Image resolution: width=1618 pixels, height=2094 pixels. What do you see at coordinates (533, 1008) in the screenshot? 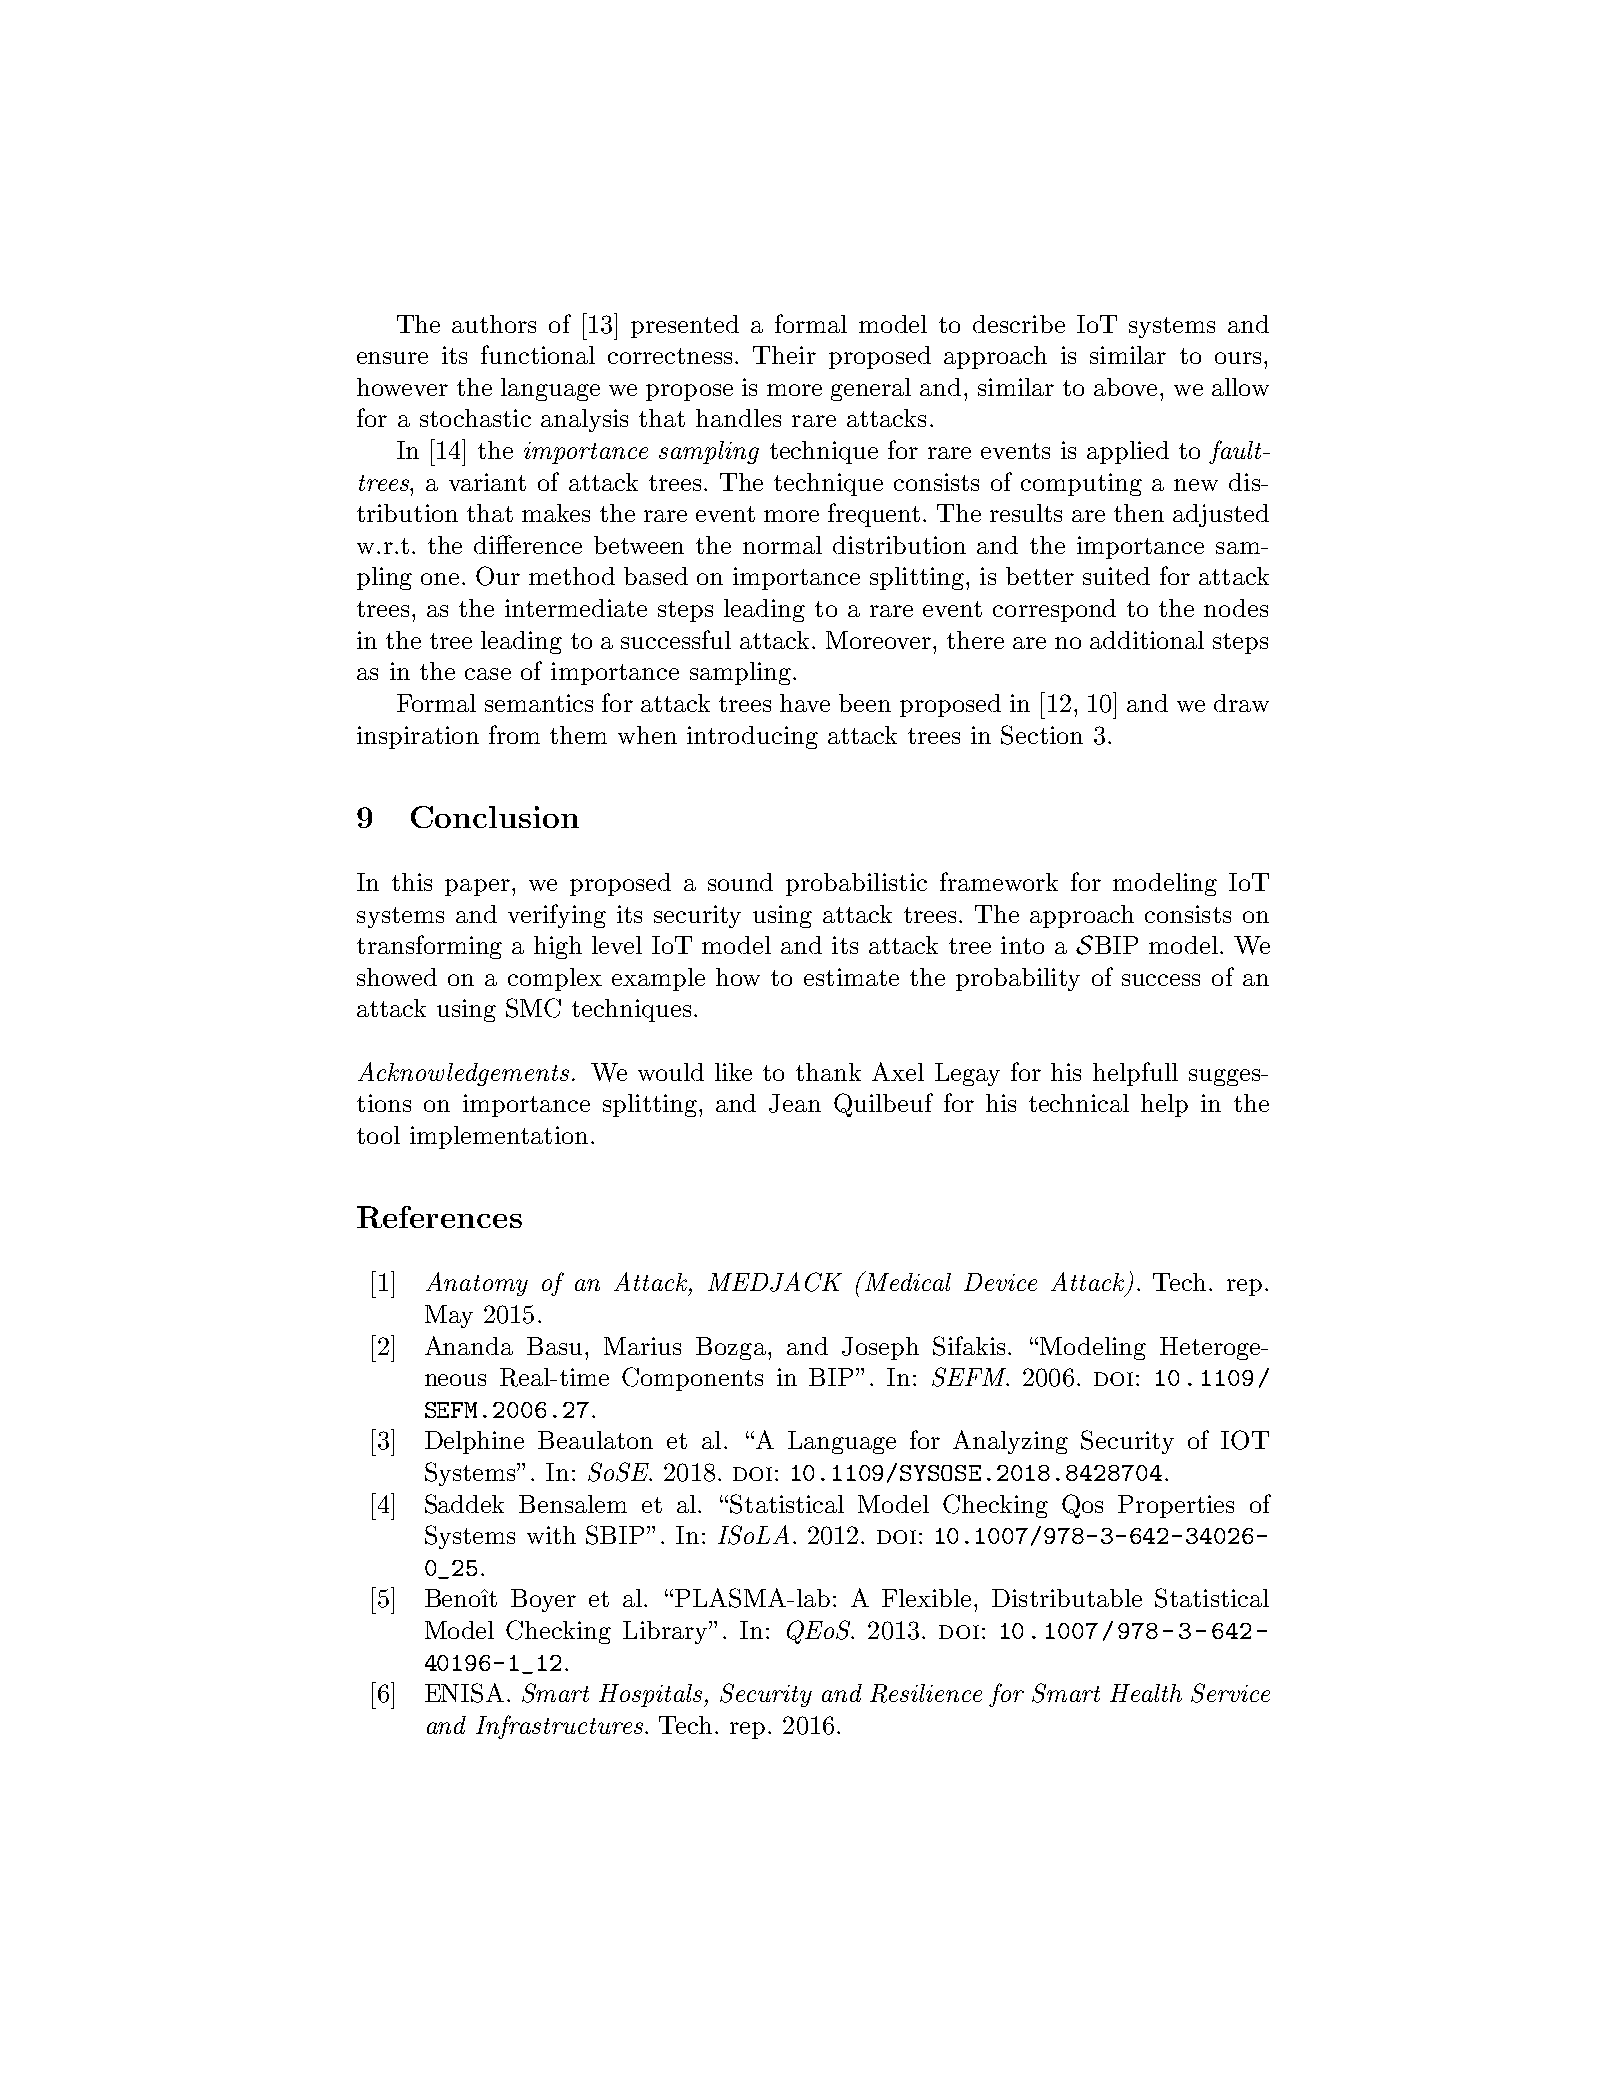
I see `SMC` at bounding box center [533, 1008].
